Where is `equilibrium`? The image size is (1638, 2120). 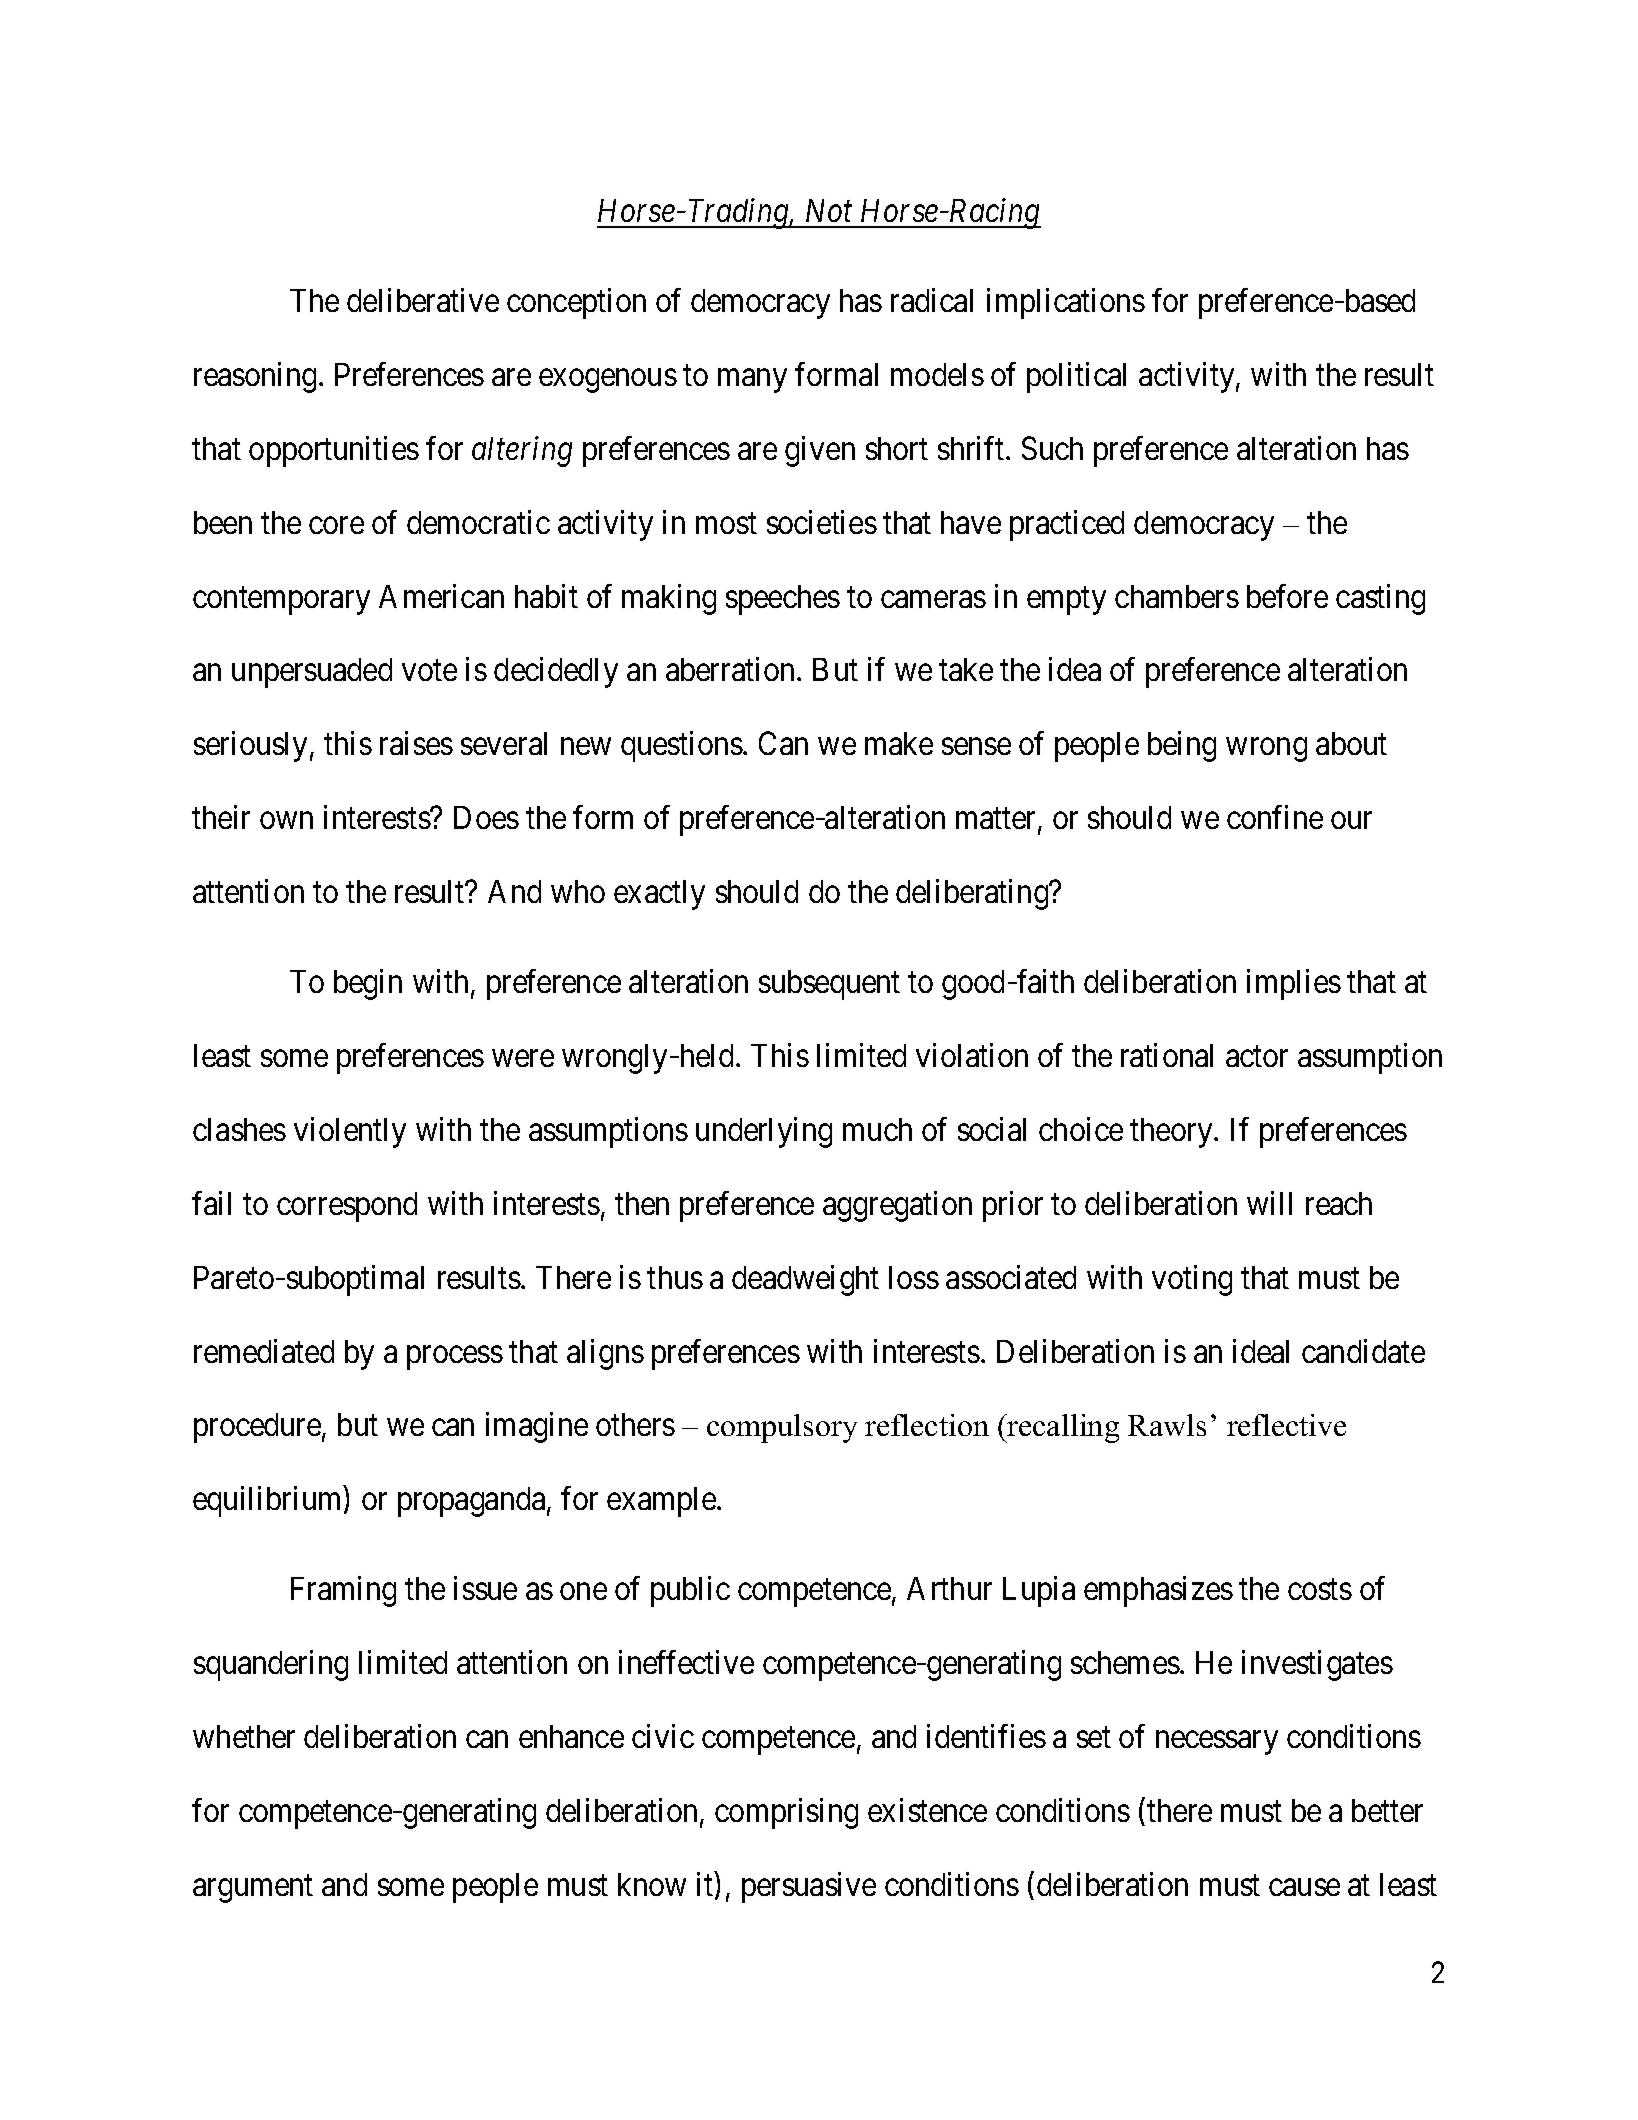 equilibrium is located at coordinates (269, 1501).
